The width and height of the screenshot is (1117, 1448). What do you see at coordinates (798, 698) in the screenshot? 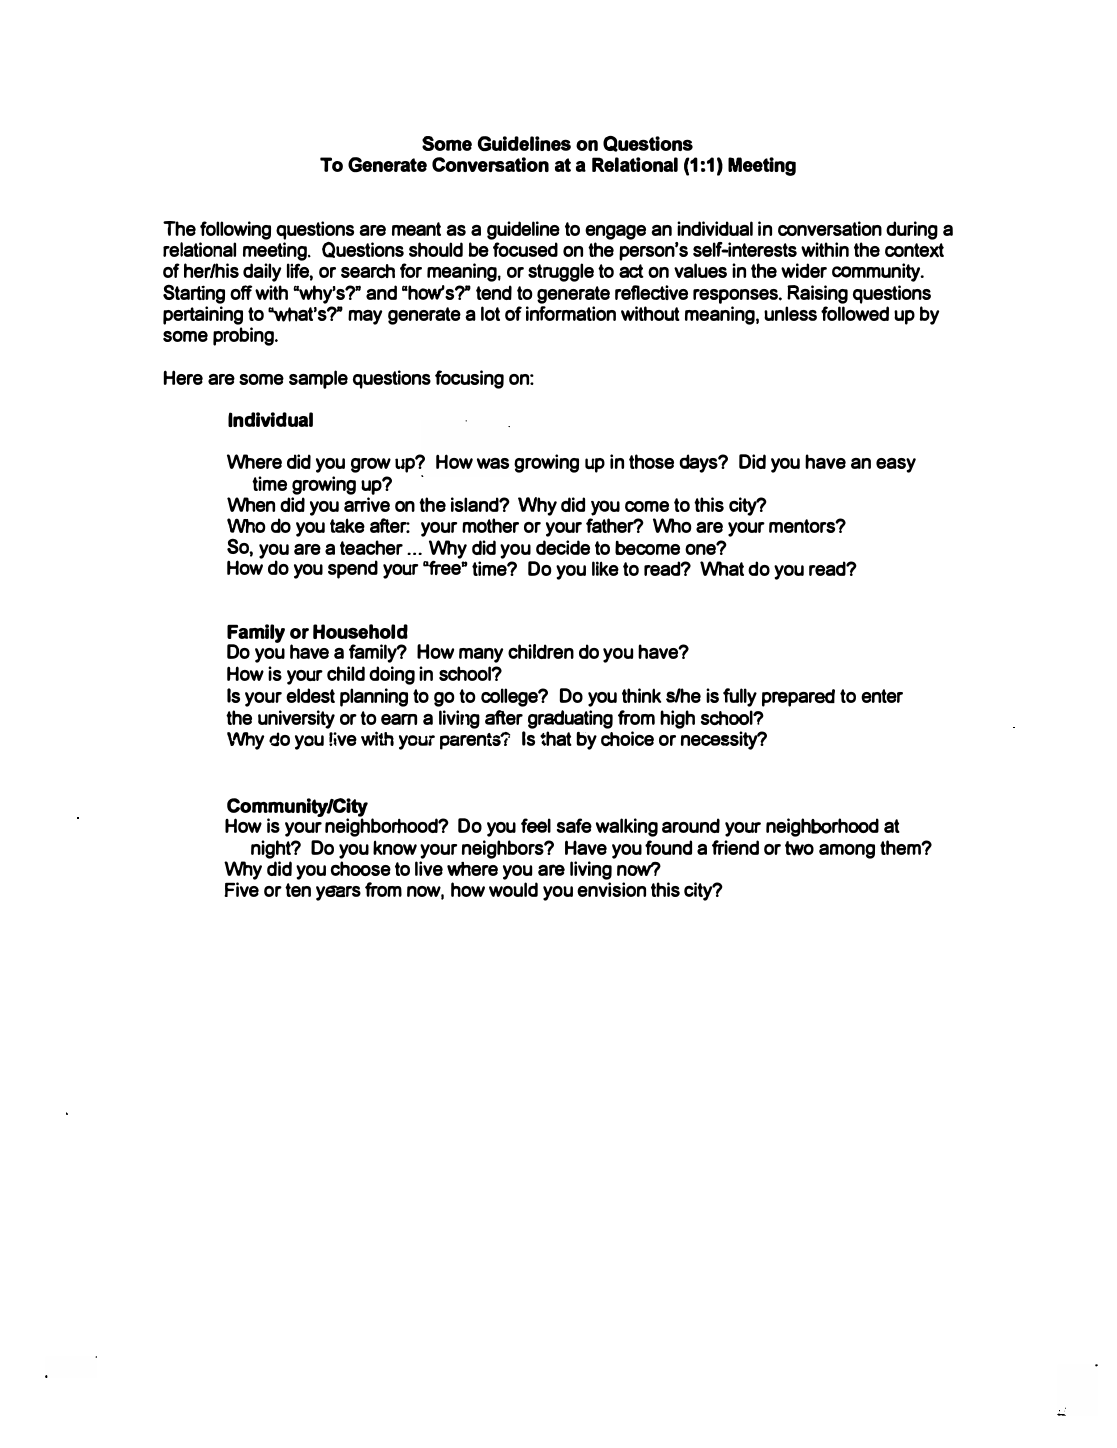
I see `prepared` at bounding box center [798, 698].
